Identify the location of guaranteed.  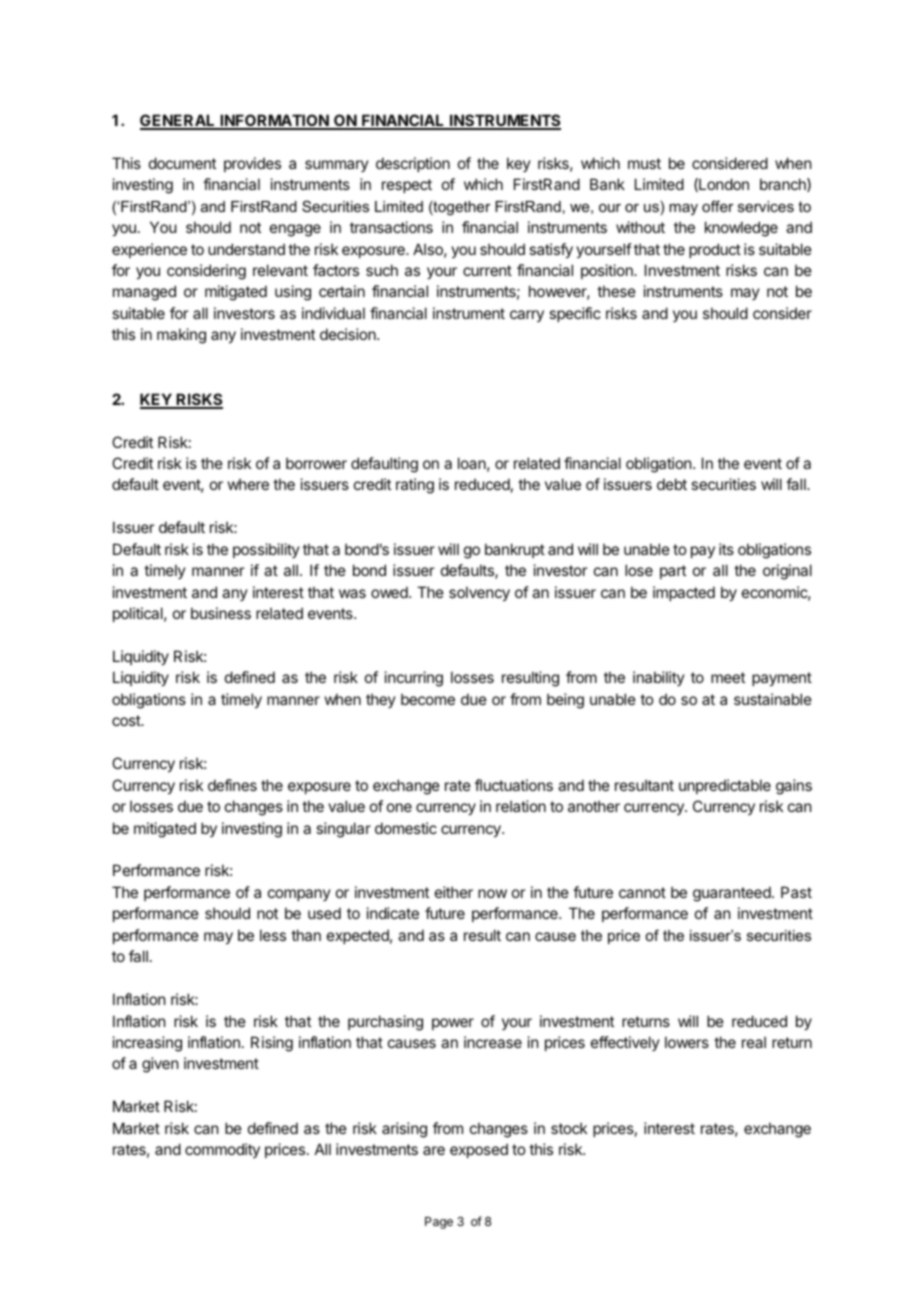
(733, 894).
